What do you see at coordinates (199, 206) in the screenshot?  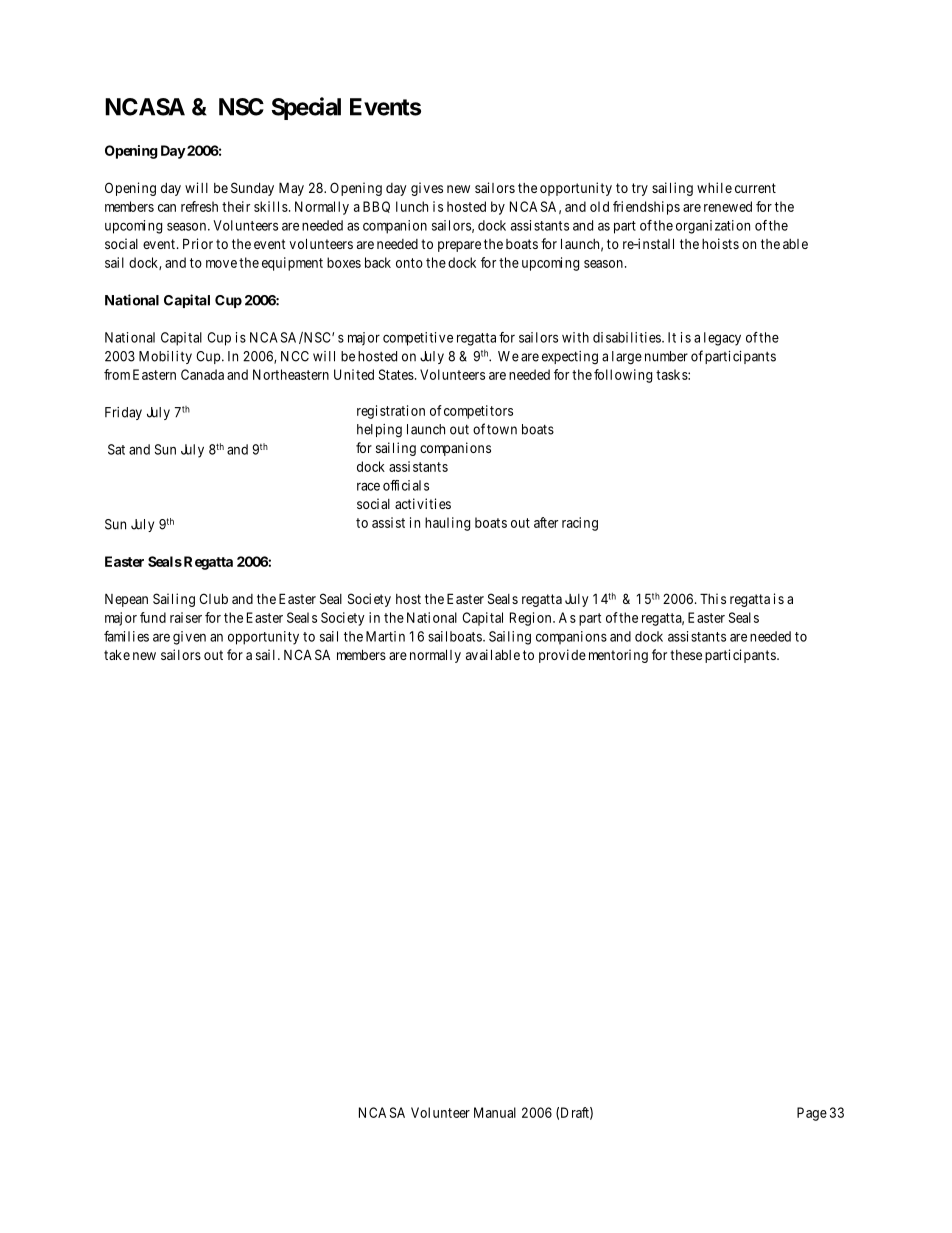 I see `refresh` at bounding box center [199, 206].
